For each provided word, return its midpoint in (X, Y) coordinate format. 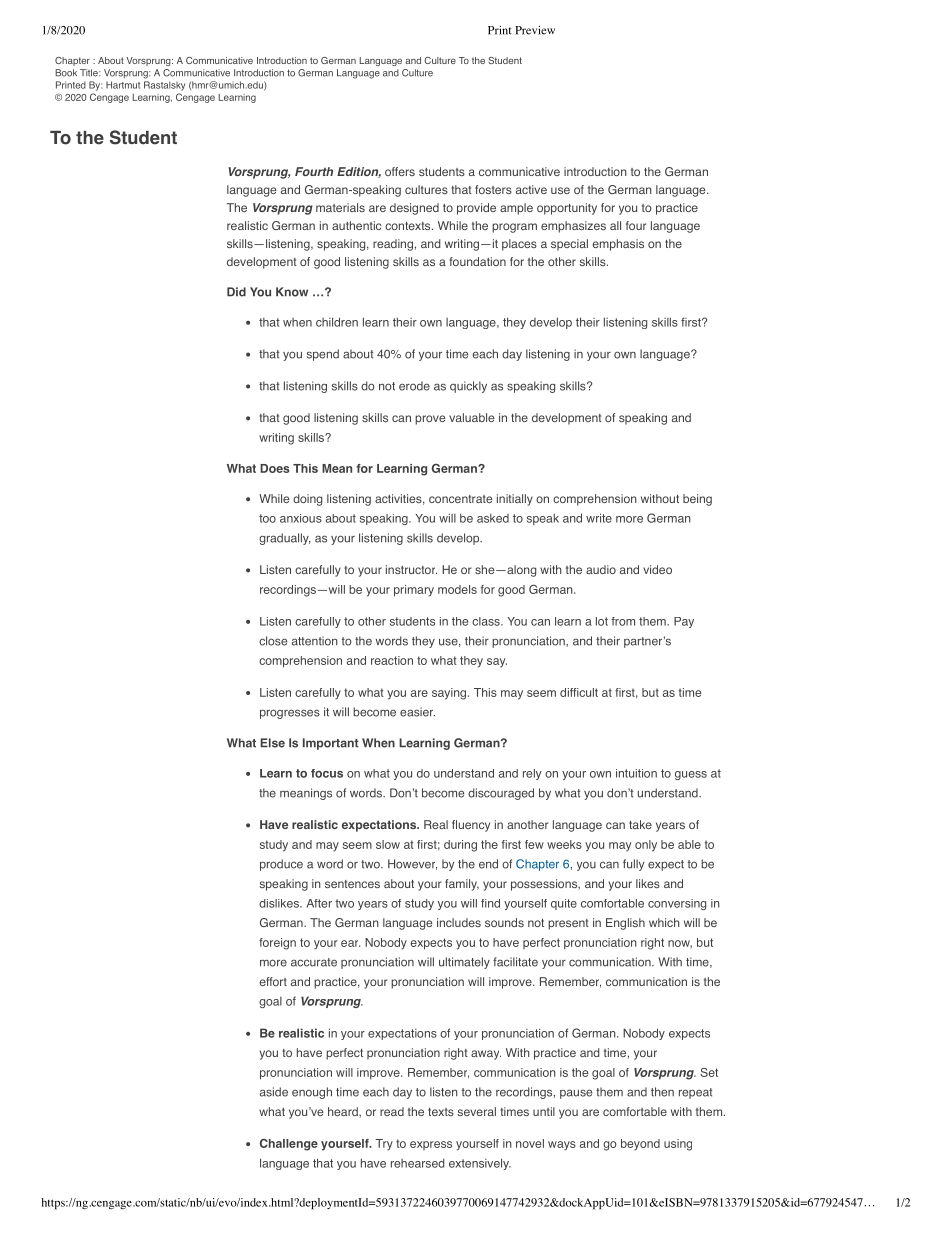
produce (281, 865)
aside (274, 1092)
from (623, 621)
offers (400, 171)
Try (384, 1145)
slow (388, 844)
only (646, 846)
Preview (535, 30)
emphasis (618, 245)
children (337, 322)
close (273, 641)
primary (414, 591)
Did (236, 292)
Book (66, 73)
